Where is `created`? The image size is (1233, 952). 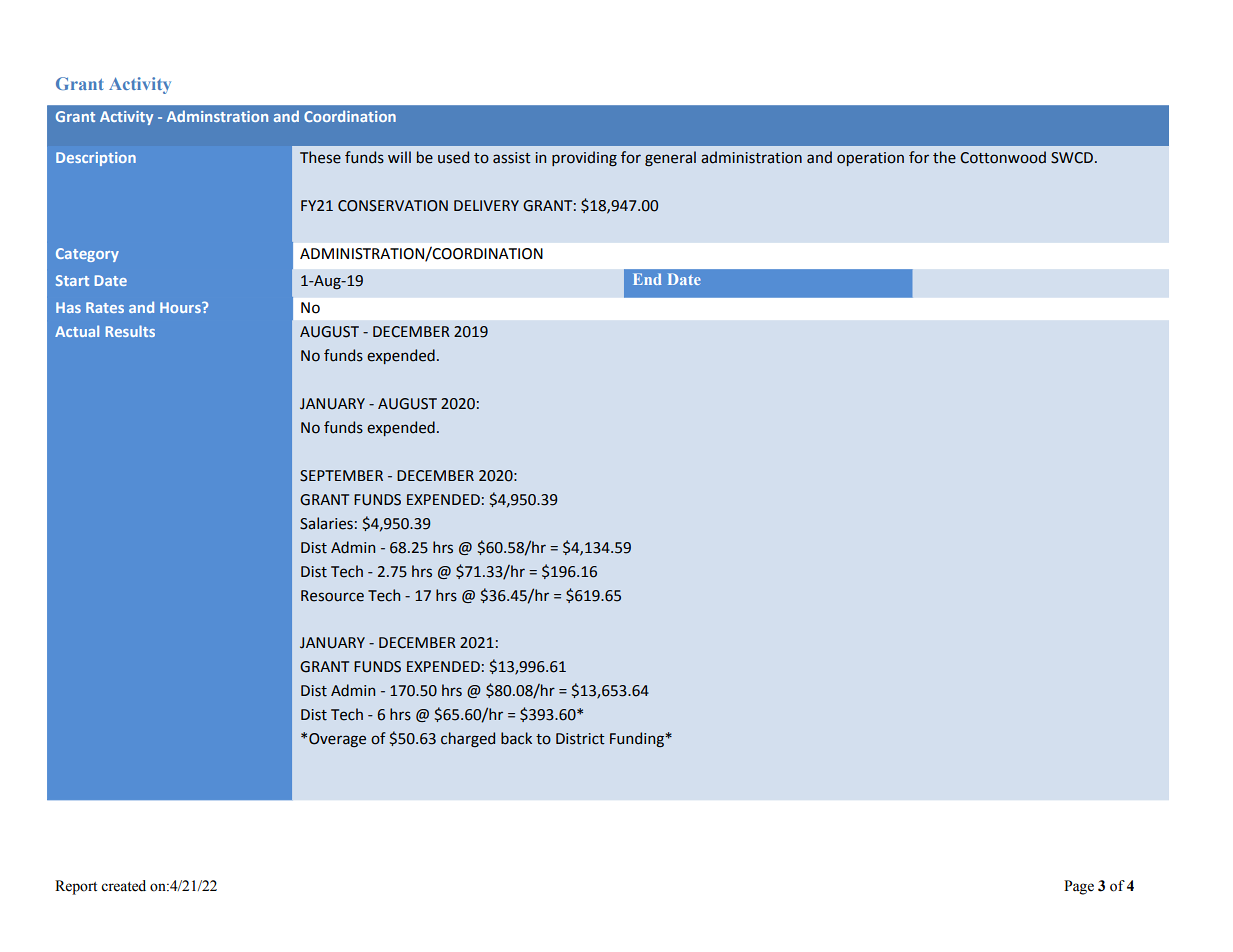 created is located at coordinates (123, 886).
